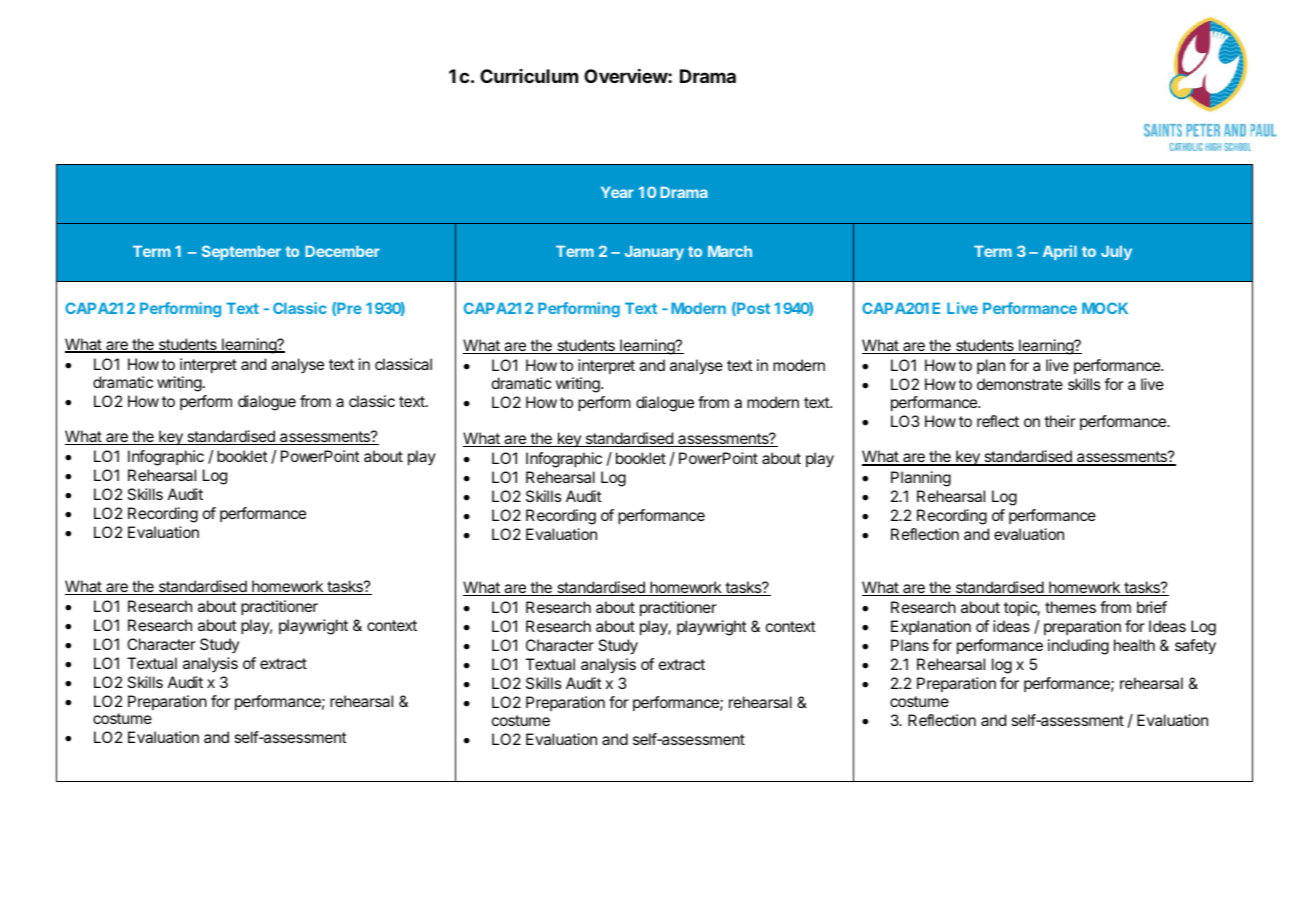 The height and width of the screenshot is (924, 1308). Describe the element at coordinates (241, 252) in the screenshot. I see `September` at that location.
